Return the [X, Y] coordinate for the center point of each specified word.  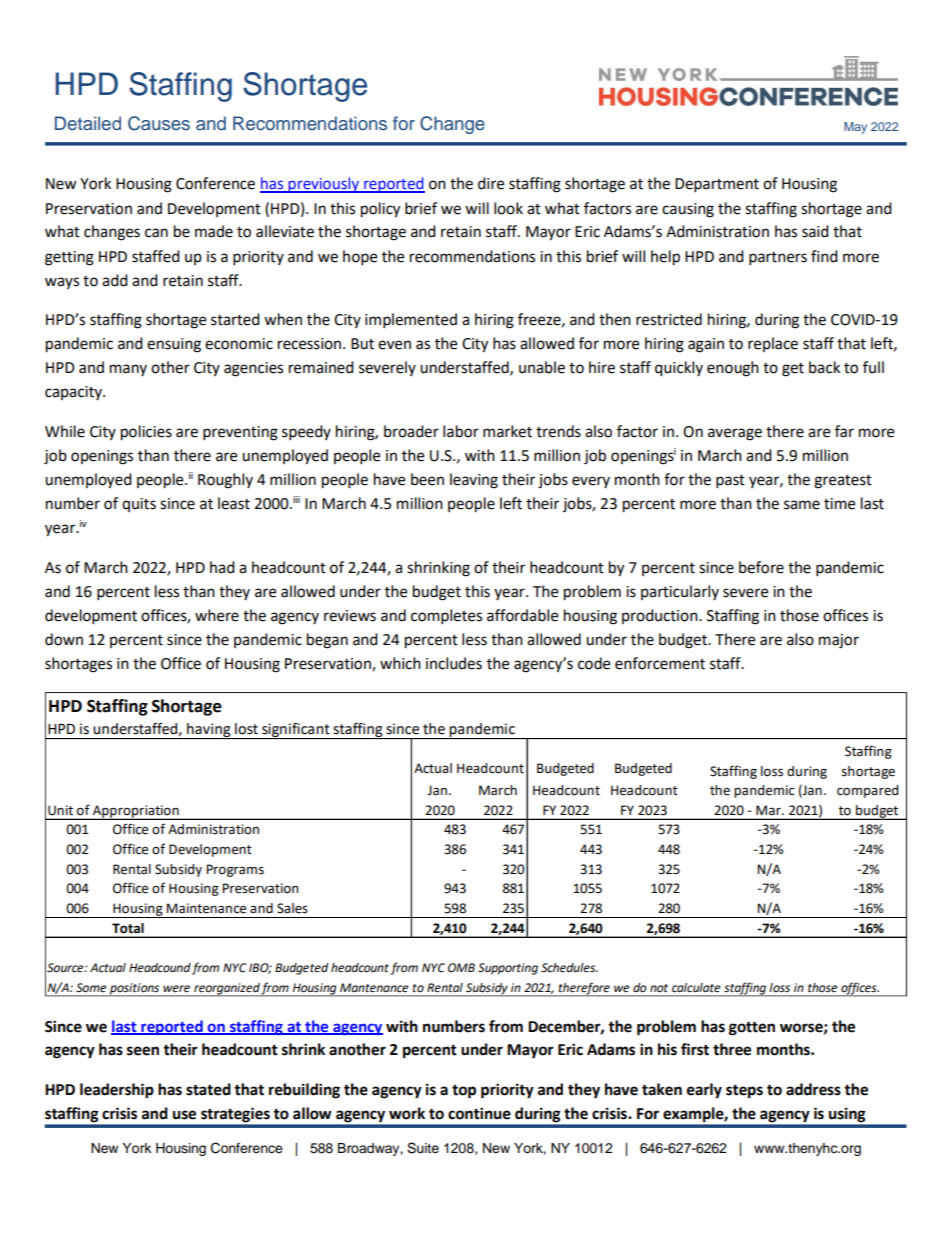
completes [446, 617]
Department [717, 185]
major [839, 641]
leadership [117, 1091]
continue [479, 1113]
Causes [159, 123]
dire [491, 183]
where [217, 615]
